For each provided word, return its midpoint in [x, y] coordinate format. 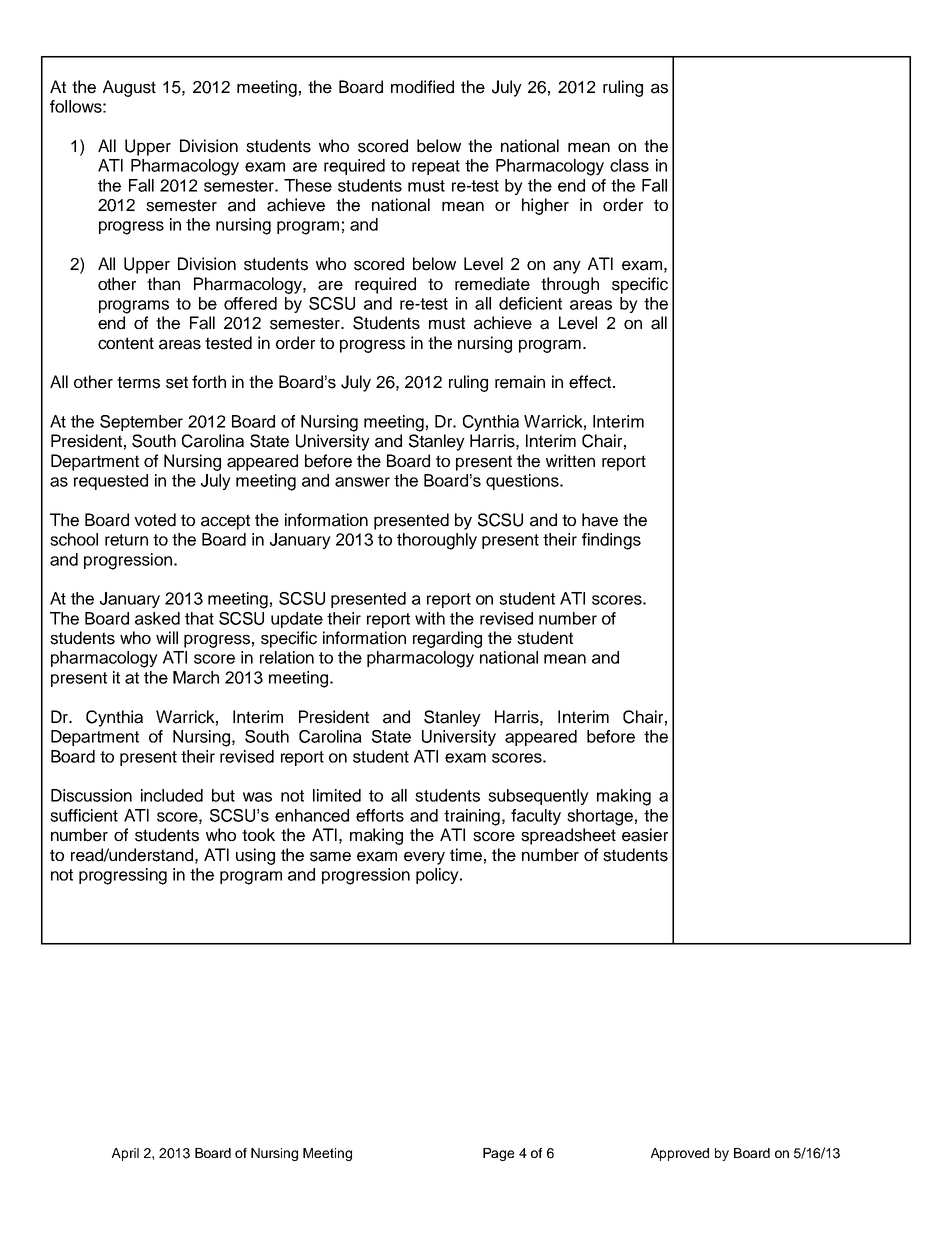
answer [362, 482]
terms [138, 382]
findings [611, 541]
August [129, 88]
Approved [680, 1154]
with [430, 618]
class [629, 165]
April [125, 1154]
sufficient [84, 815]
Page [498, 1154]
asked [157, 618]
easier [645, 835]
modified [422, 87]
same [330, 856]
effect [590, 382]
